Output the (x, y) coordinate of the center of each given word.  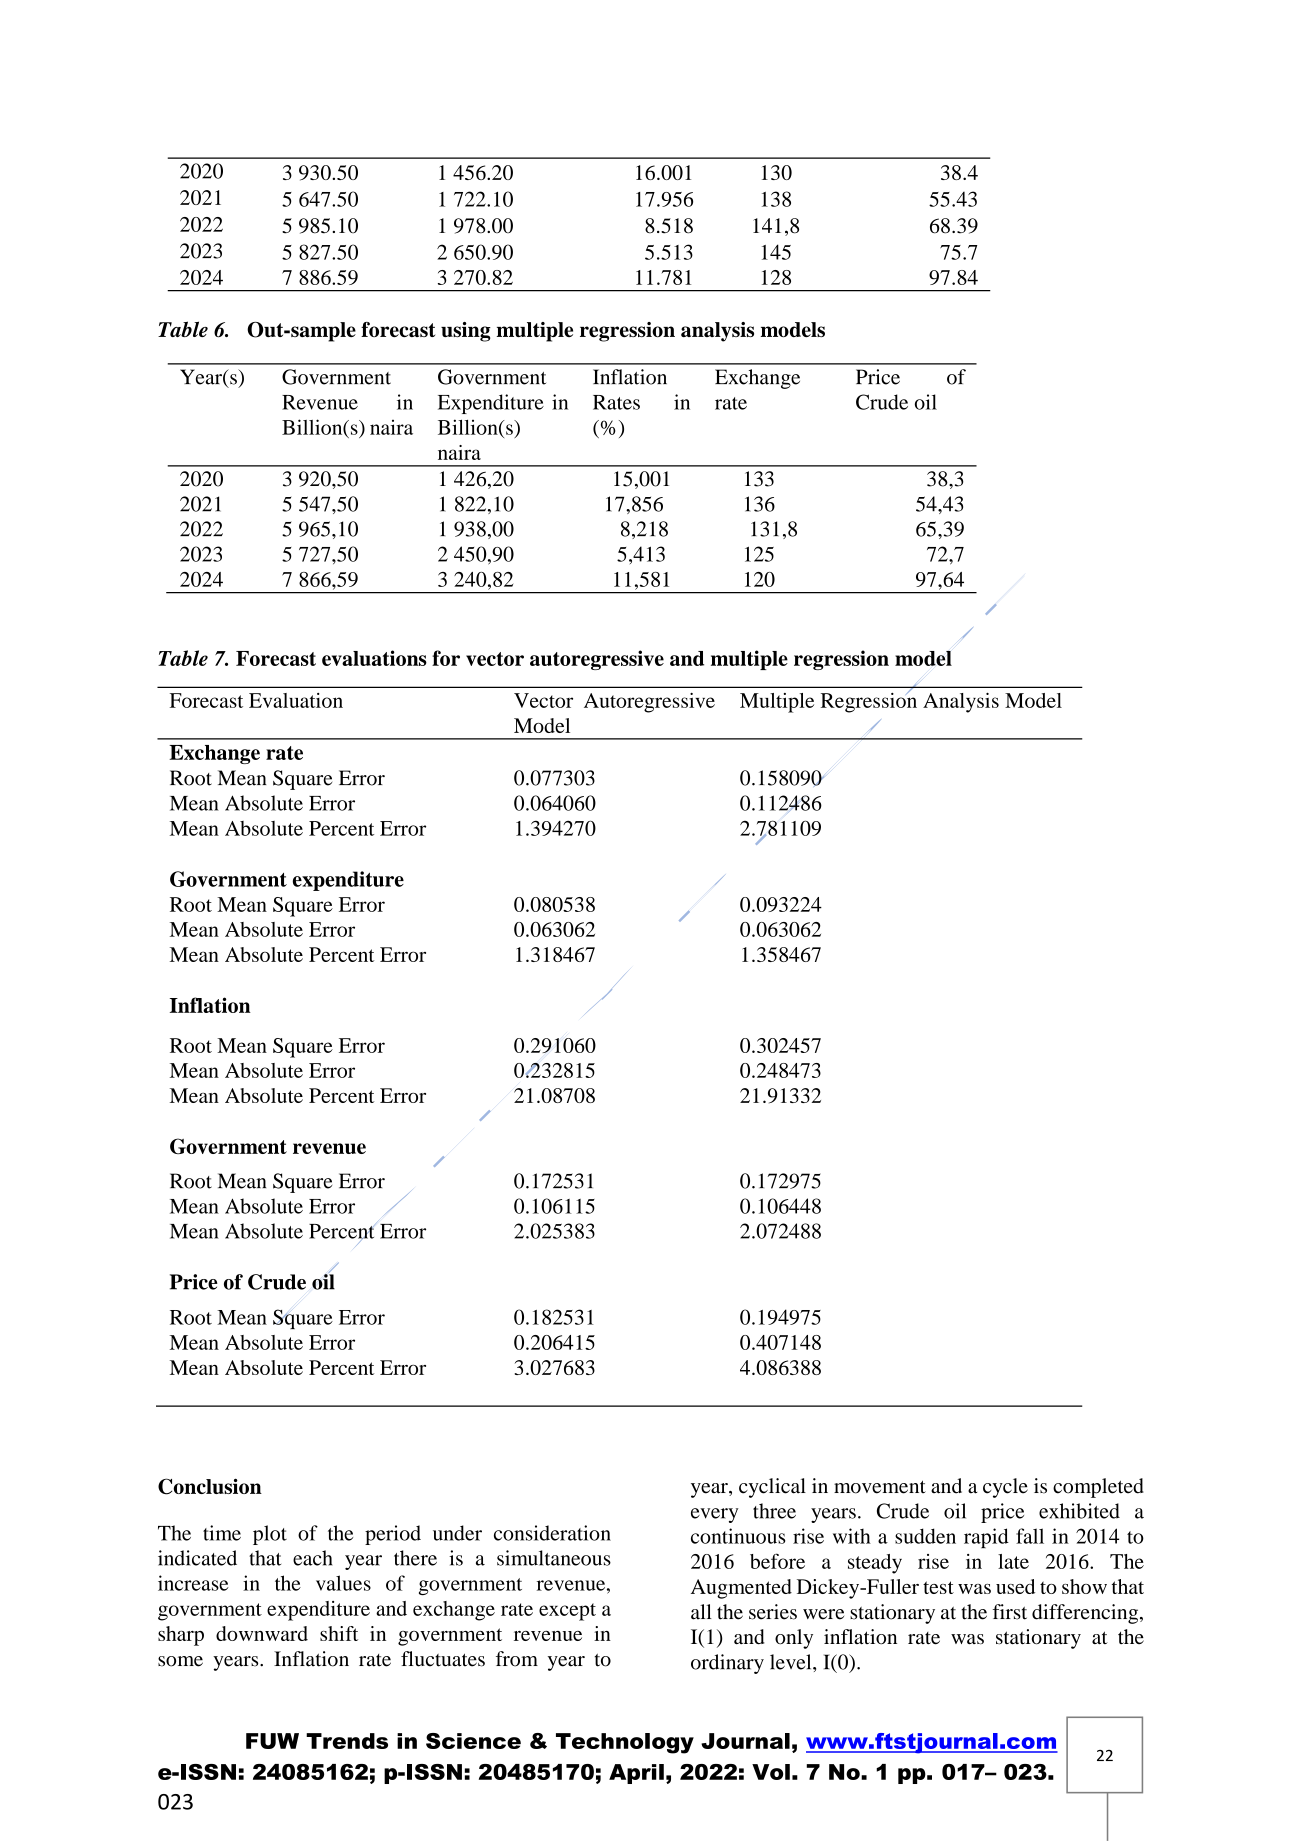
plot (270, 1535)
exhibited (1079, 1511)
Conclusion (210, 1486)
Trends (347, 1741)
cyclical (772, 1488)
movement (880, 1487)
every (715, 1515)
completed (1098, 1488)
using (466, 332)
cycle (1005, 1488)
